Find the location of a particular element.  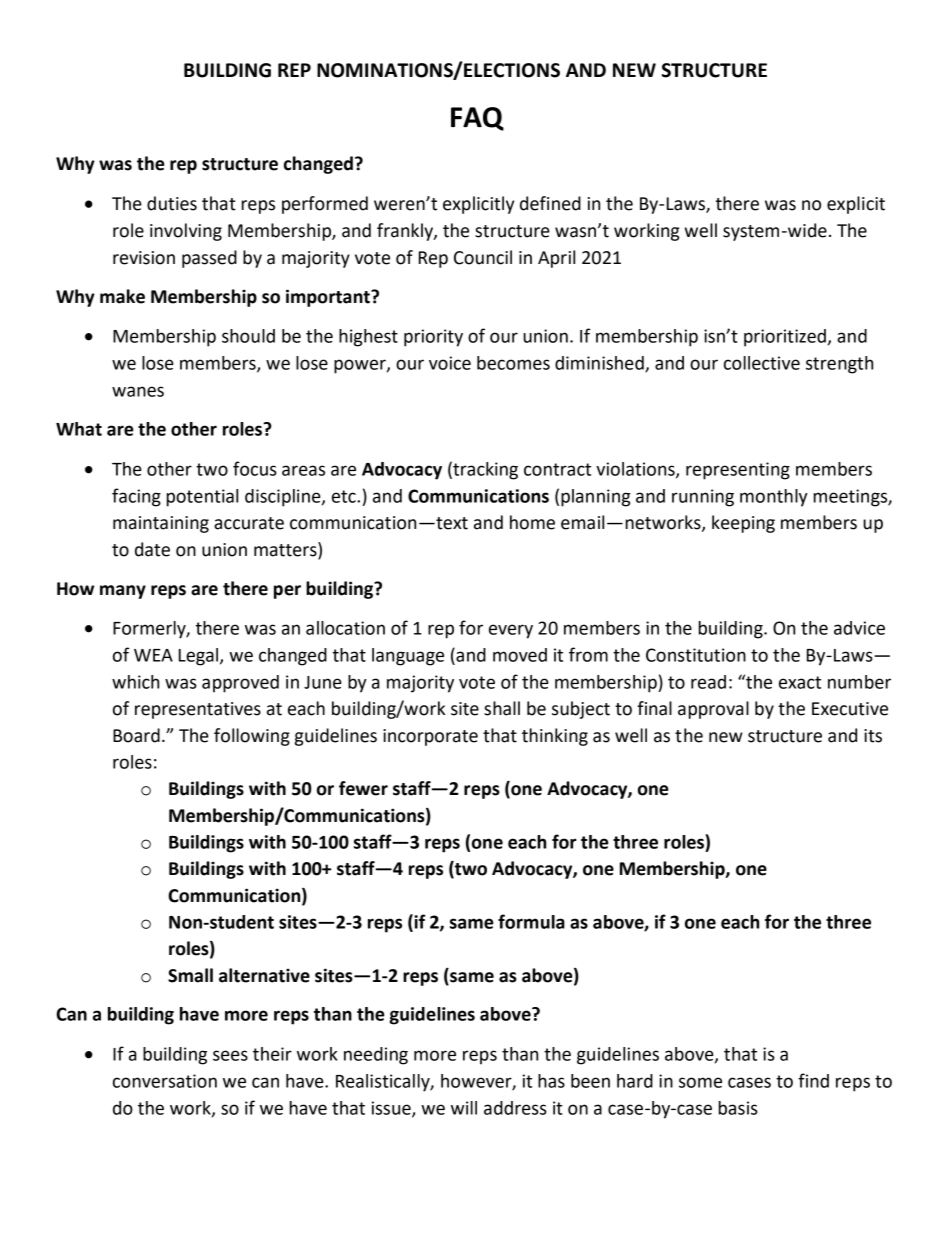

duties is located at coordinates (172, 203).
